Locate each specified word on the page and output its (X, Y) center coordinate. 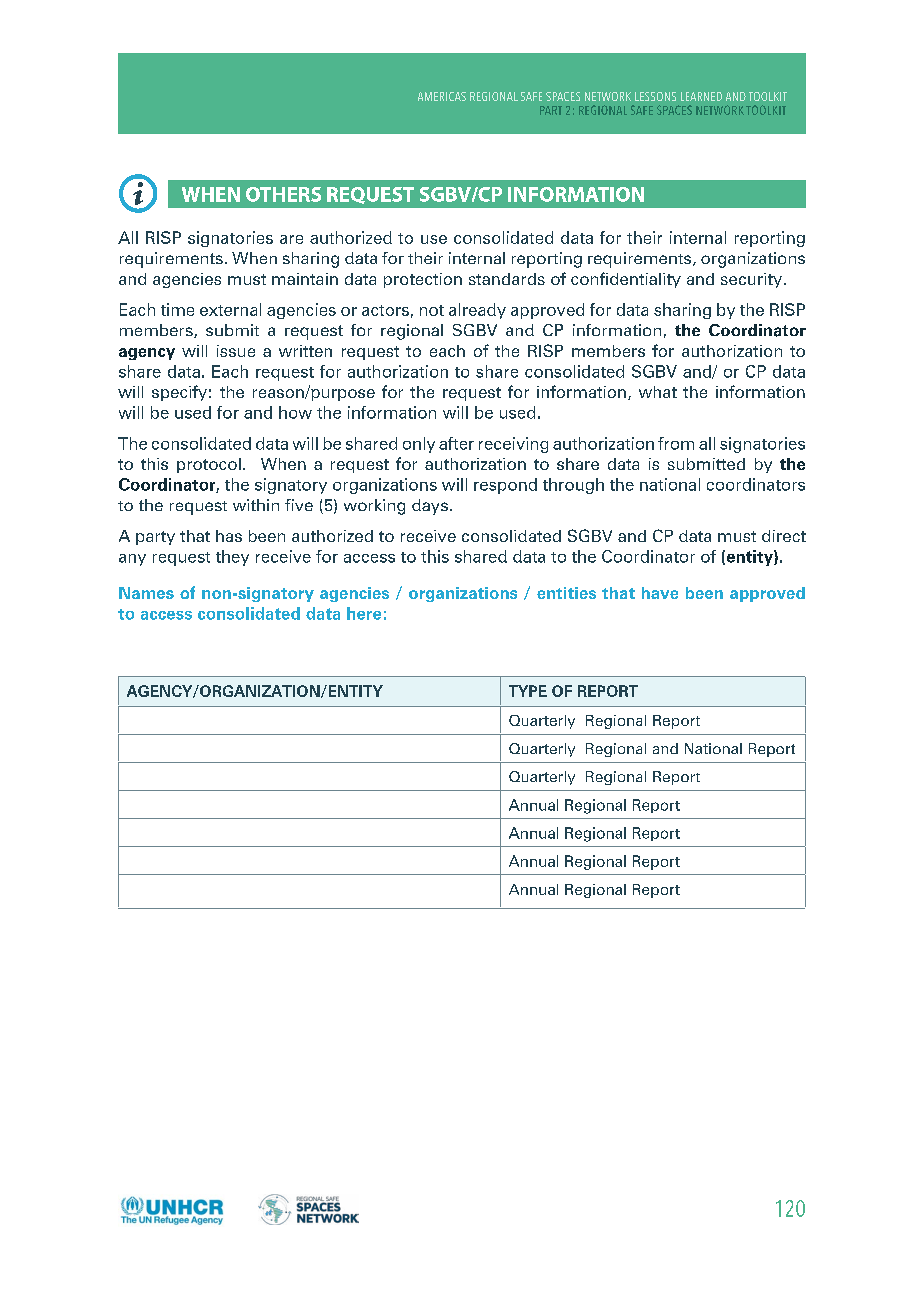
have (660, 593)
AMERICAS (442, 96)
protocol (209, 465)
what (658, 392)
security (751, 280)
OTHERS (283, 194)
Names (146, 593)
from (676, 443)
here (364, 613)
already (477, 311)
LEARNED (701, 96)
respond (505, 486)
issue (236, 351)
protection (423, 280)
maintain (305, 279)
